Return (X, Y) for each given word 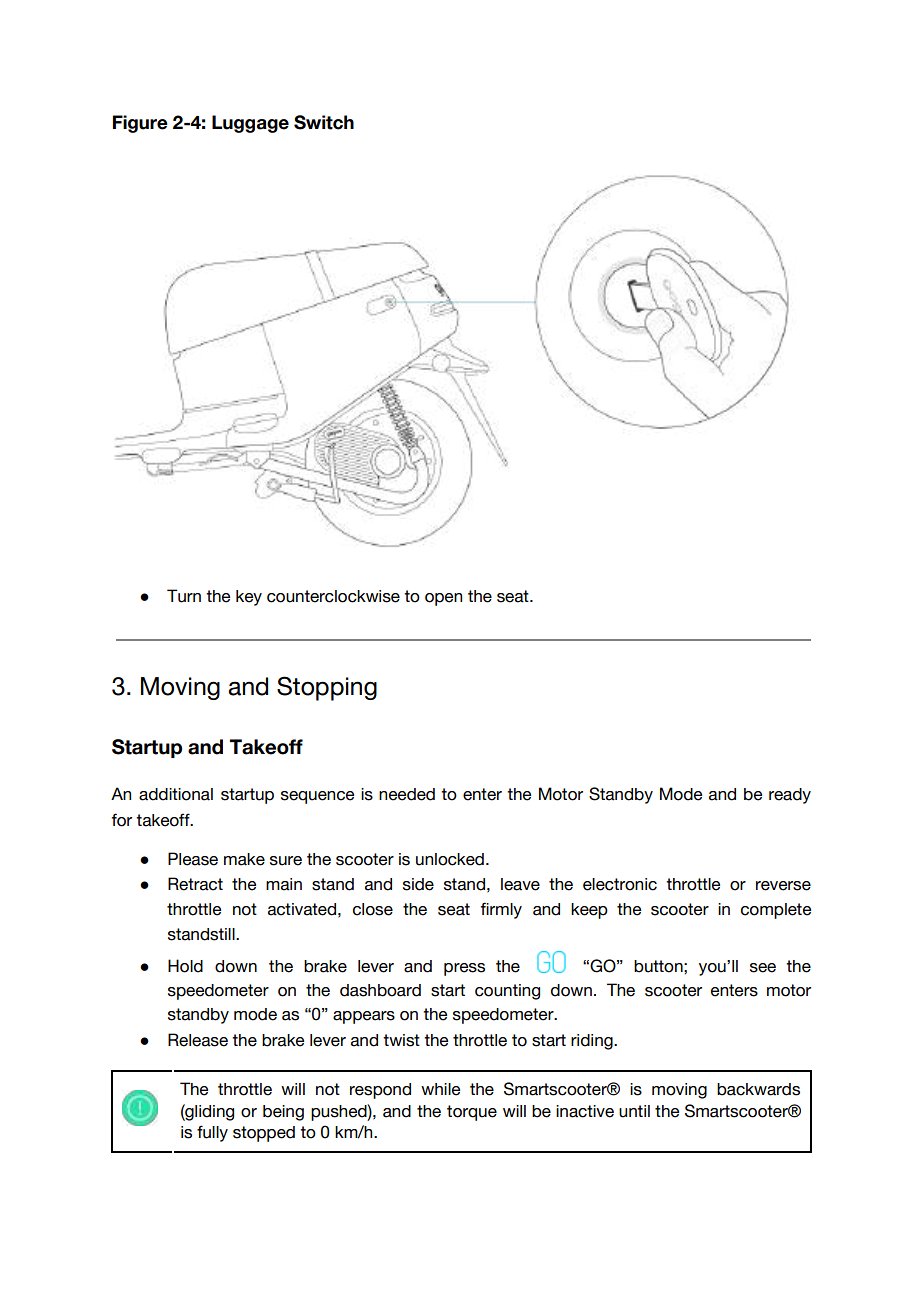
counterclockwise (333, 596)
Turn (184, 596)
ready (790, 796)
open (443, 599)
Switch (324, 122)
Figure (140, 124)
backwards (758, 1089)
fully (212, 1133)
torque (472, 1113)
